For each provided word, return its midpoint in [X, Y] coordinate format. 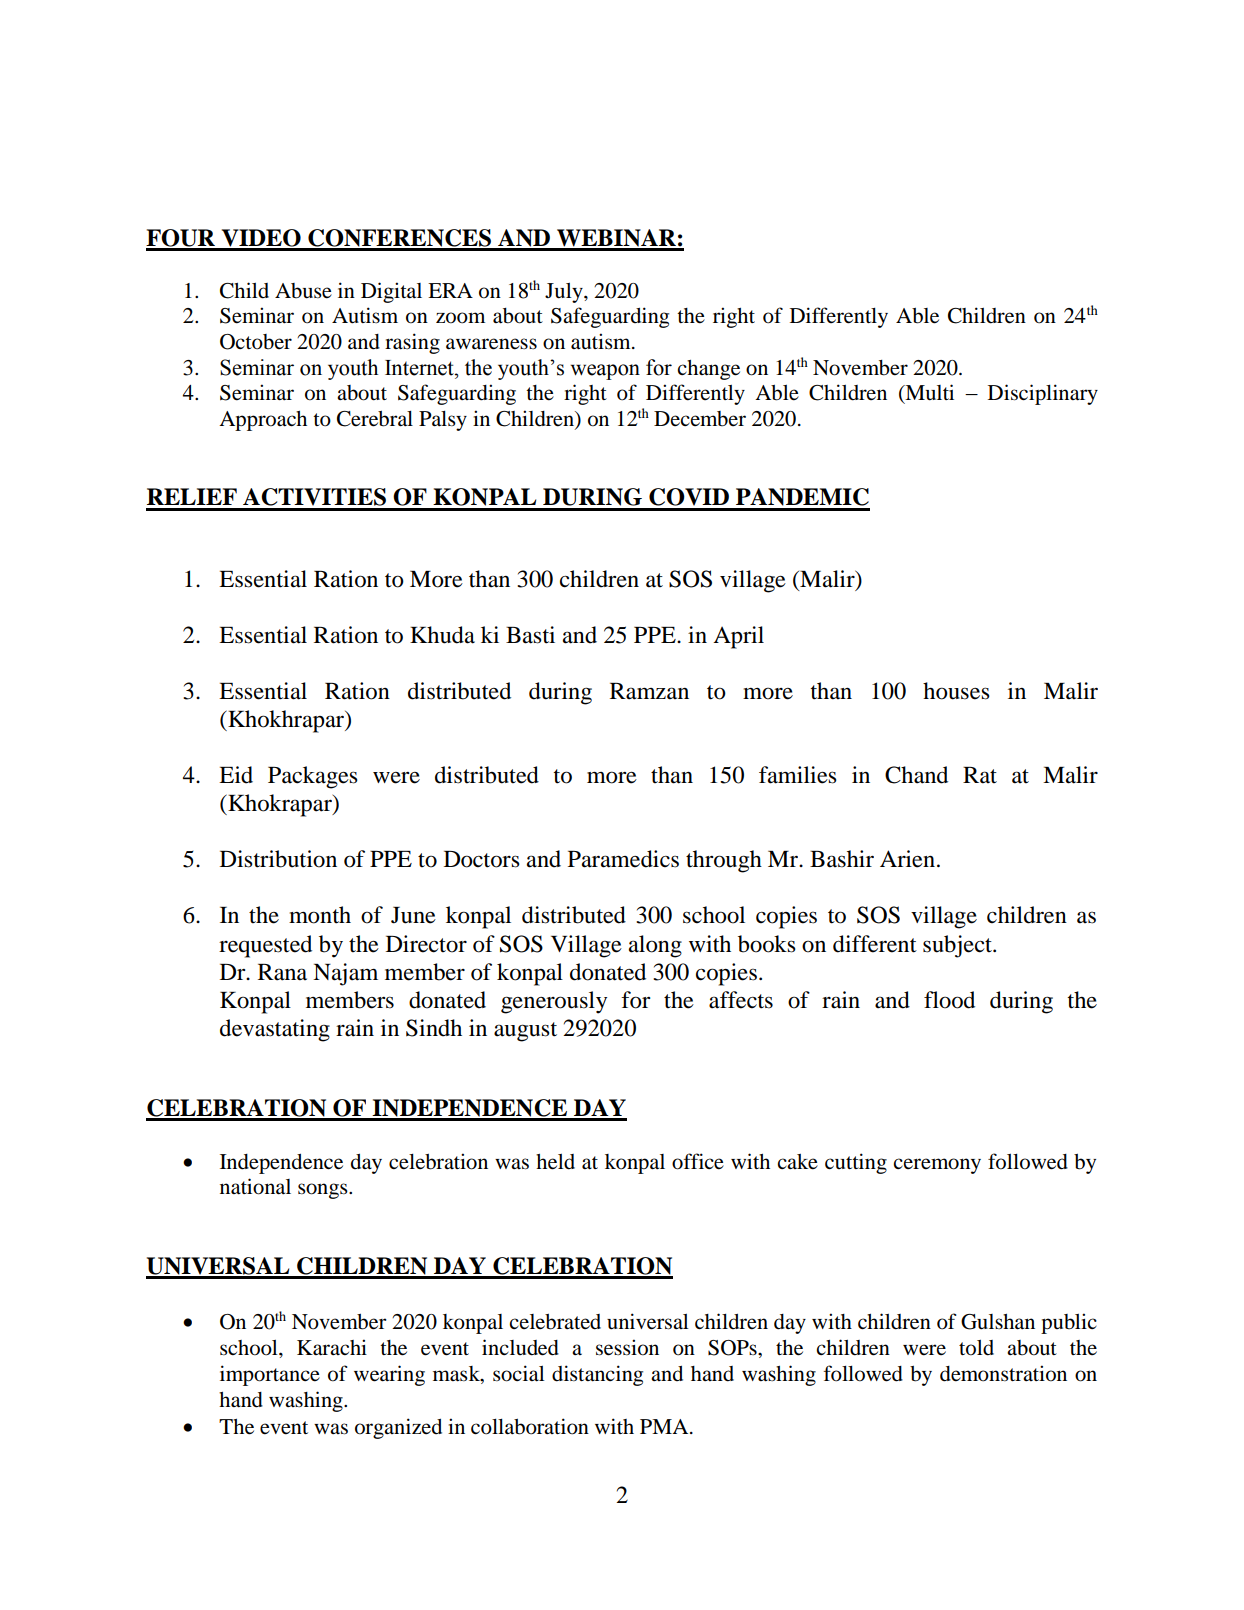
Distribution [278, 859]
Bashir [842, 859]
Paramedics [623, 859]
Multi [928, 393]
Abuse [303, 291]
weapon [605, 372]
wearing [389, 1375]
